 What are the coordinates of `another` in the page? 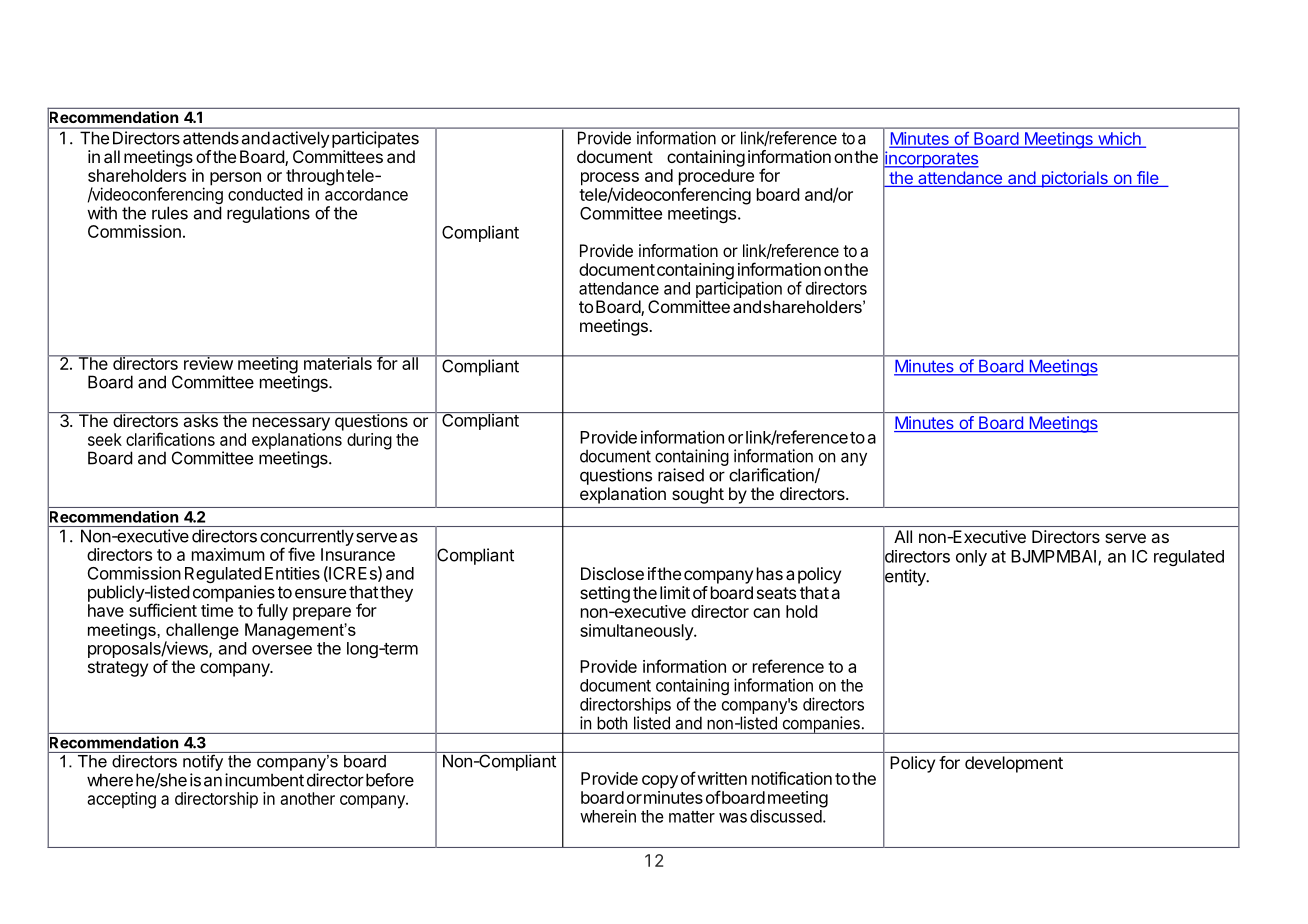 It's located at (307, 798).
